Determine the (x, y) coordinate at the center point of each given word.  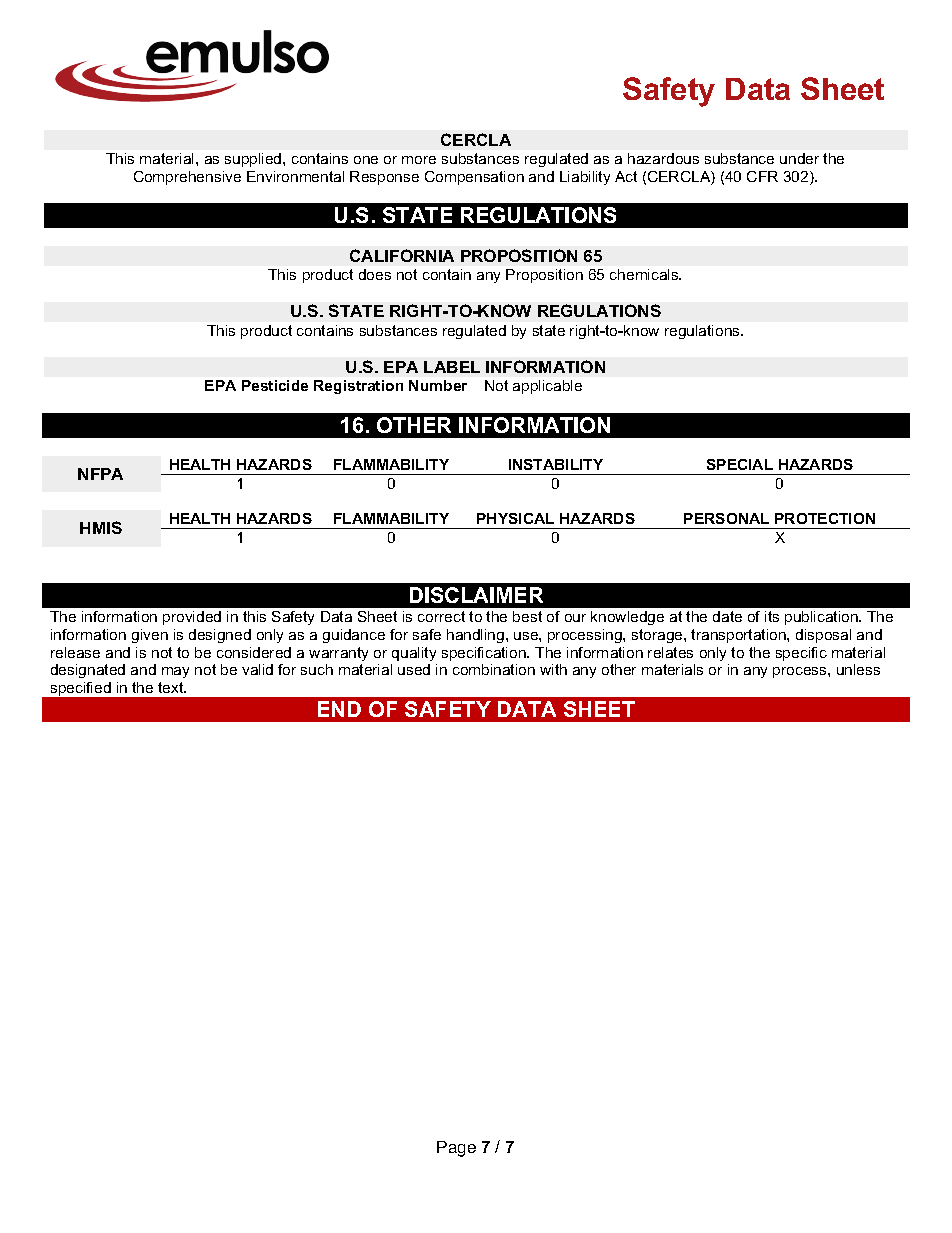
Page (456, 1149)
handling (475, 636)
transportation (739, 636)
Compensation (474, 178)
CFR (762, 176)
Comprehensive (187, 178)
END (339, 709)
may (175, 672)
